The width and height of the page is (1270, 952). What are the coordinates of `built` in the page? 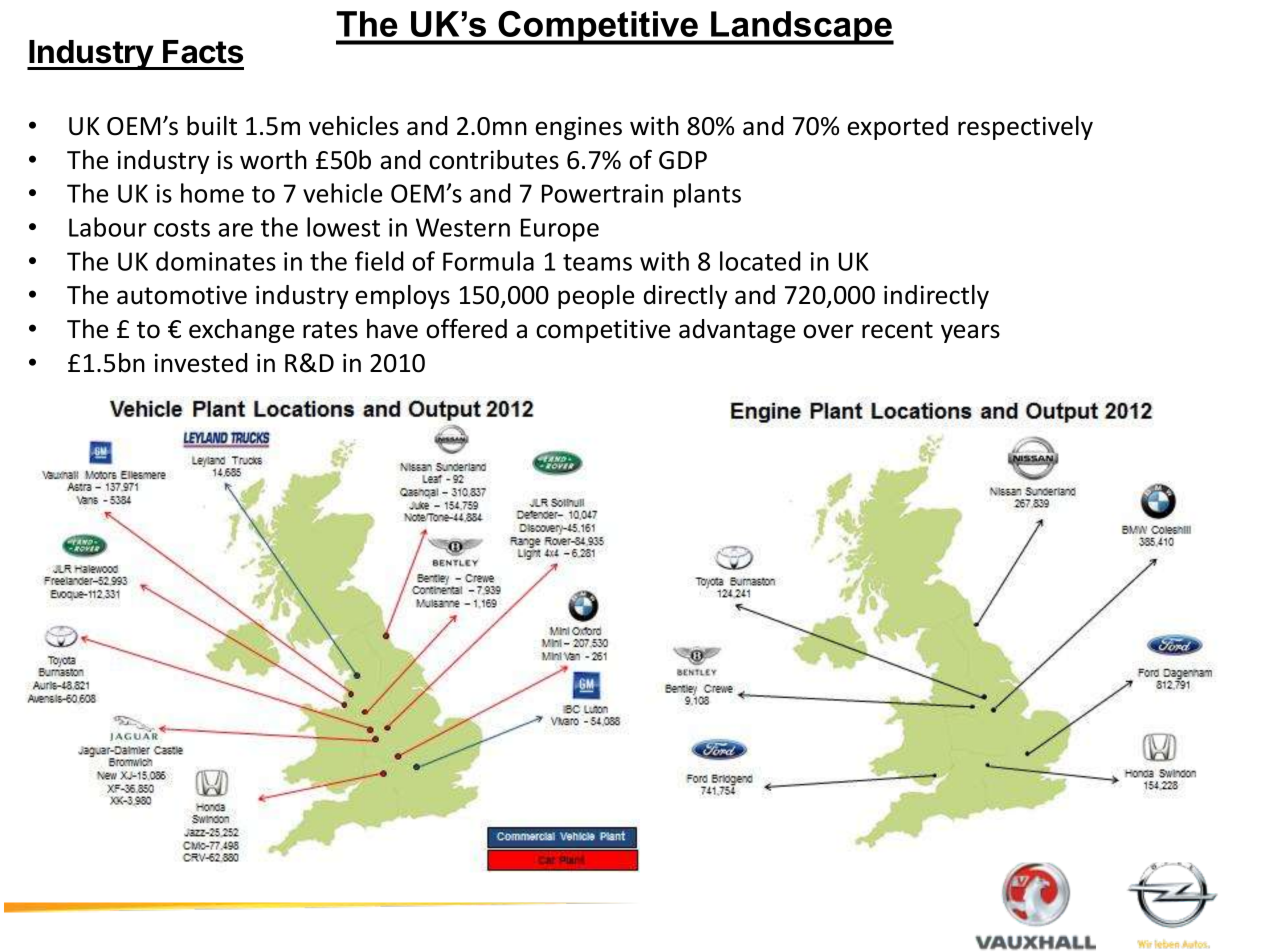 It's located at (212, 126).
